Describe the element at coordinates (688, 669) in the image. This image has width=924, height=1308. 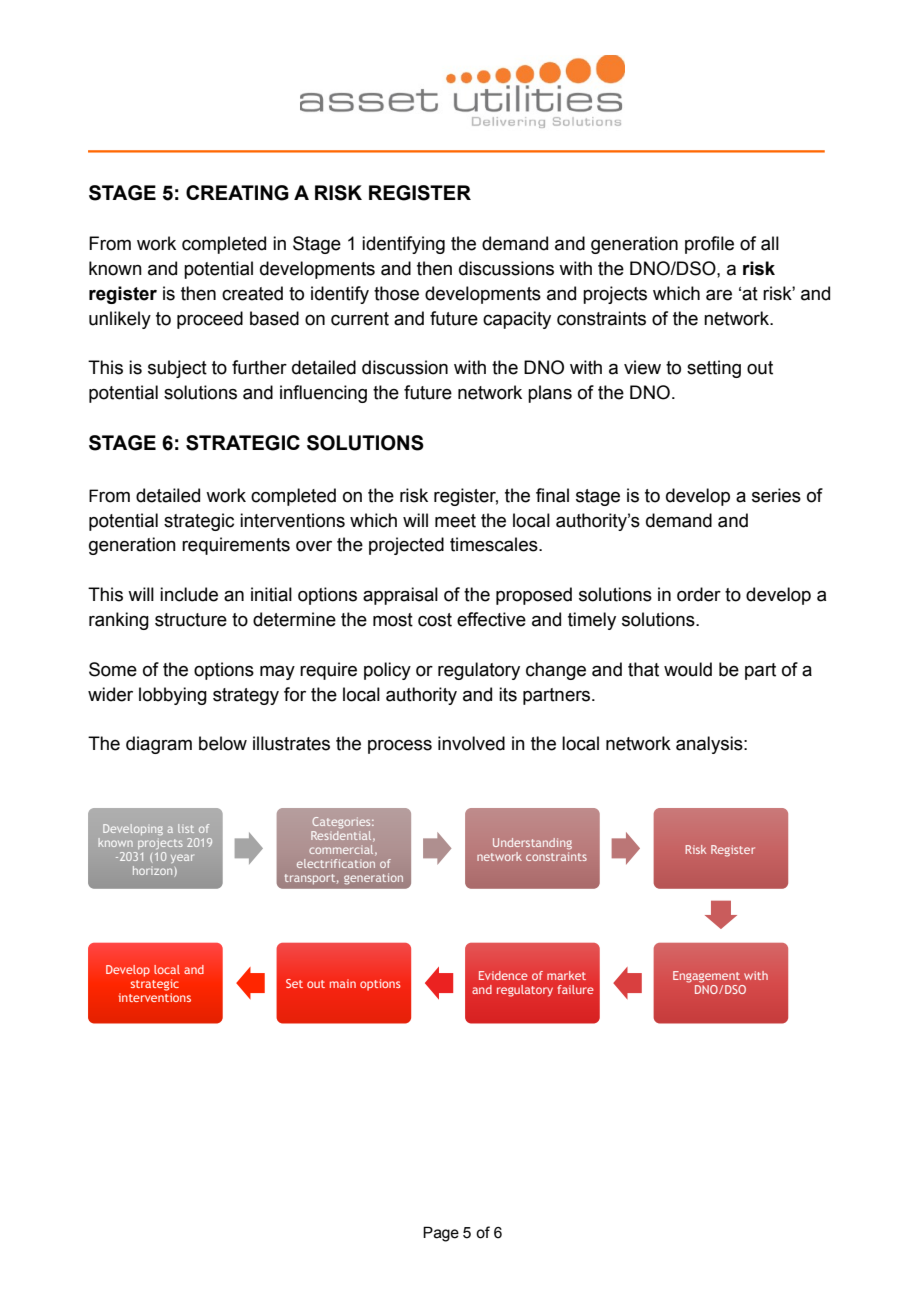
I see `would` at that location.
